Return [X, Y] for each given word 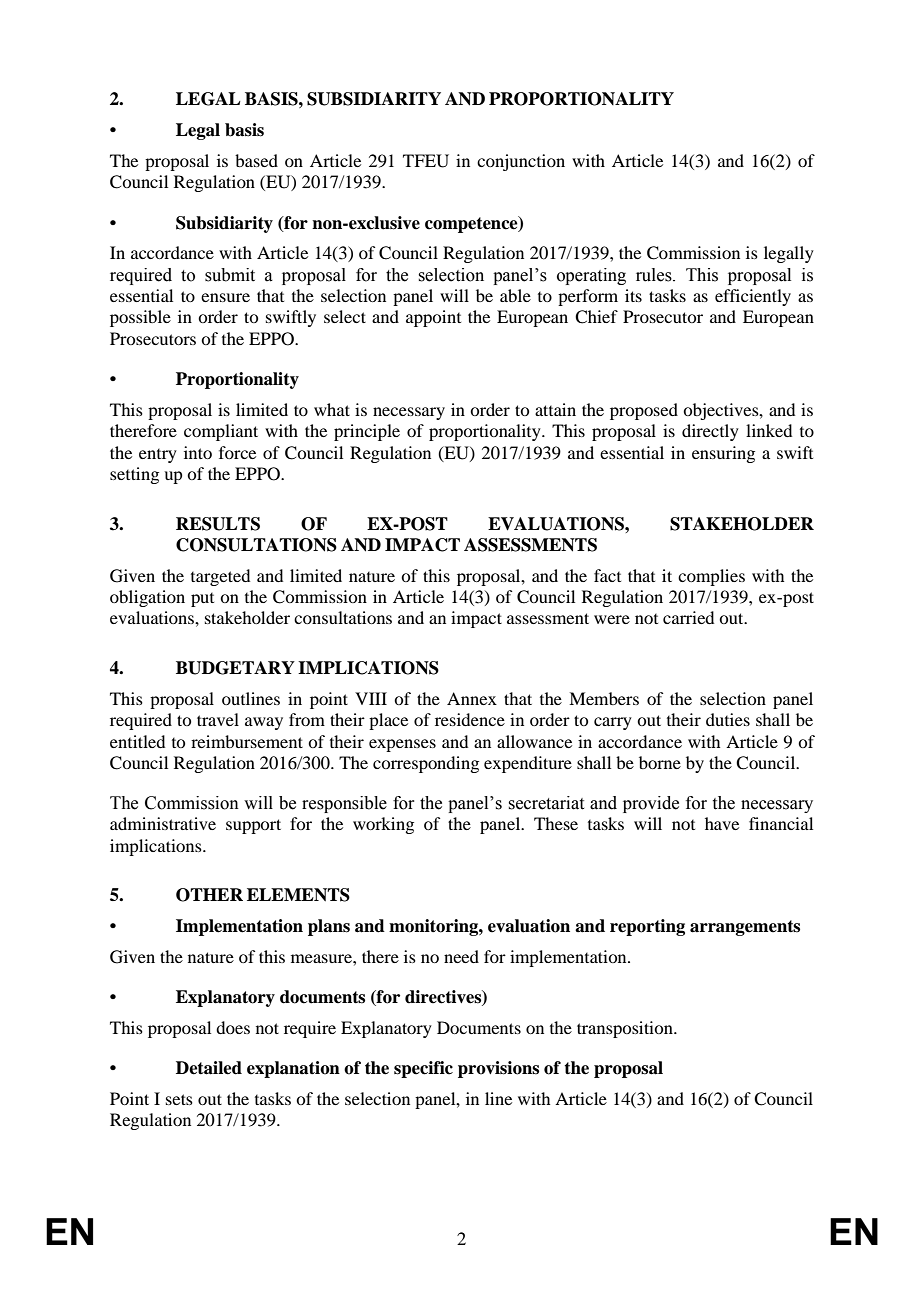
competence [472, 224]
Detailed [209, 1068]
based [256, 160]
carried [688, 617]
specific [423, 1069]
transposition [626, 1029]
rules [655, 275]
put [202, 600]
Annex [472, 698]
